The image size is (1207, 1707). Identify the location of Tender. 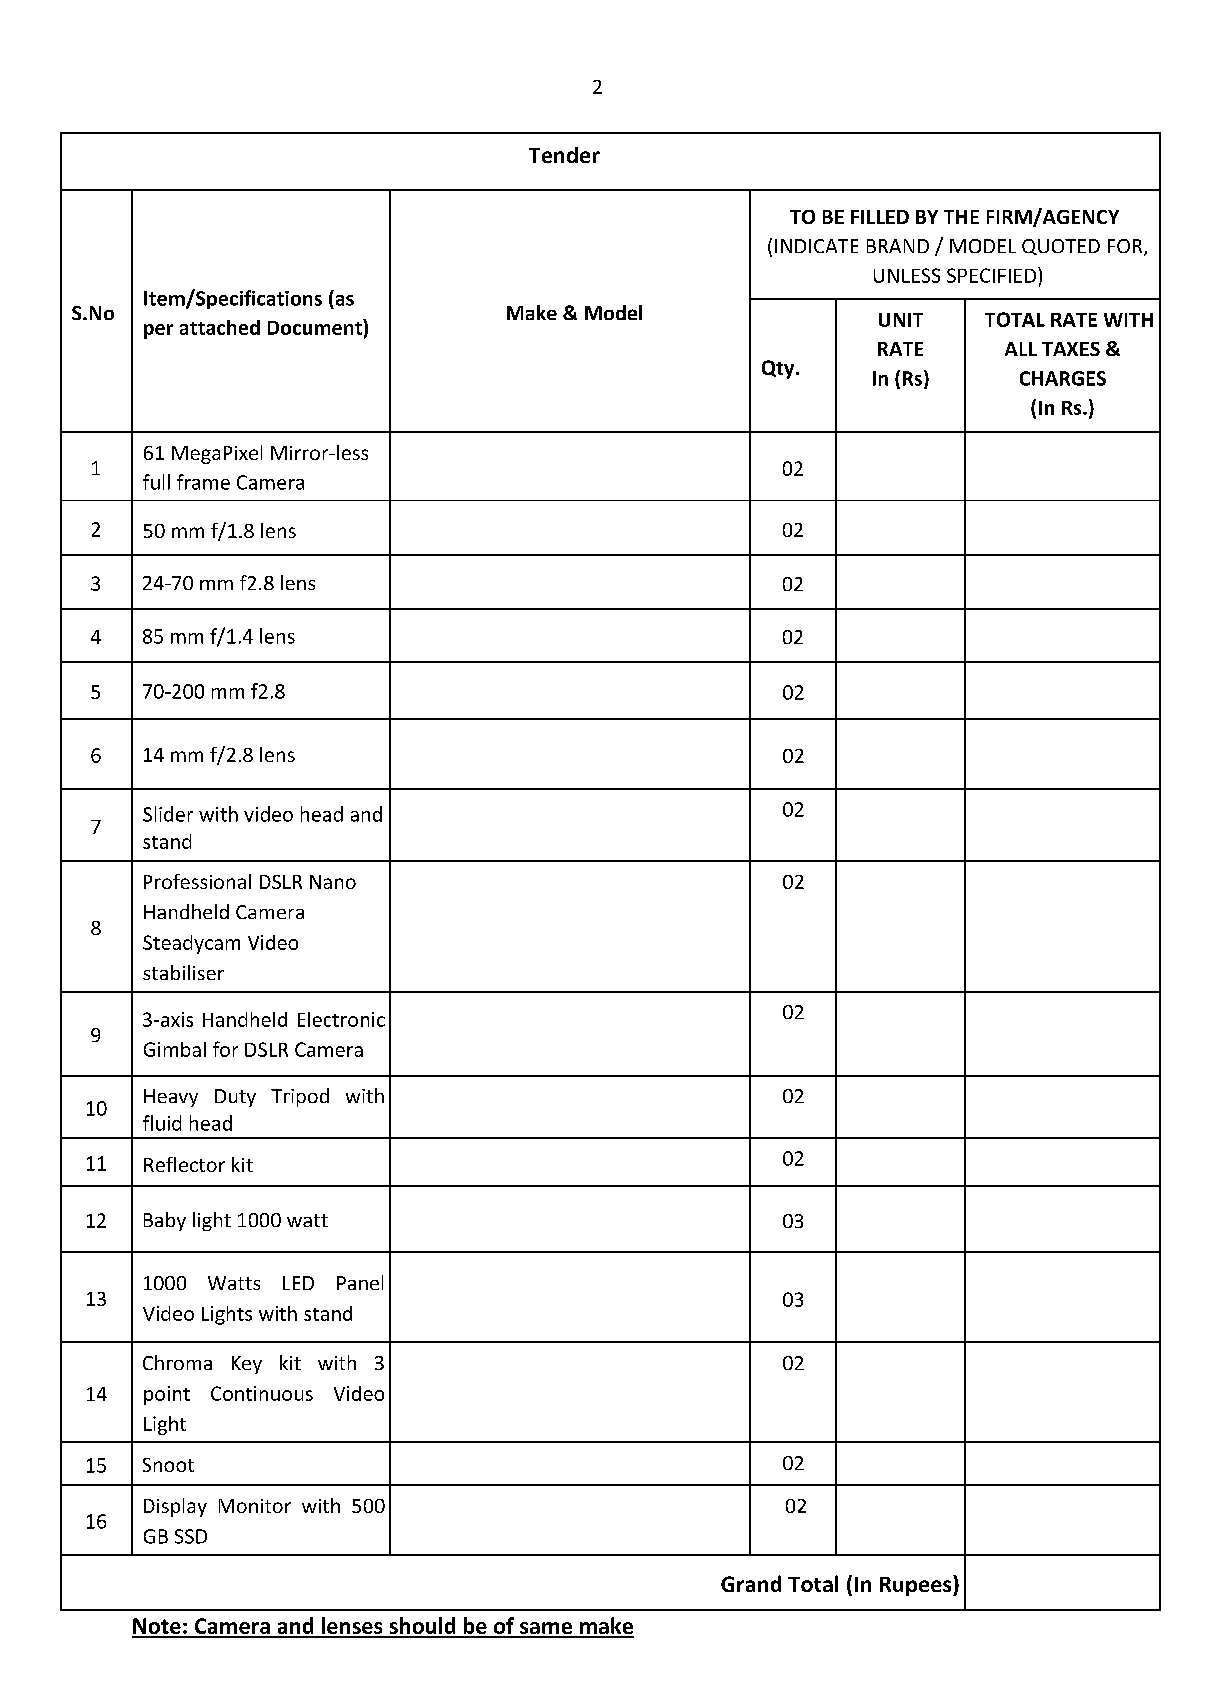
(564, 155).
